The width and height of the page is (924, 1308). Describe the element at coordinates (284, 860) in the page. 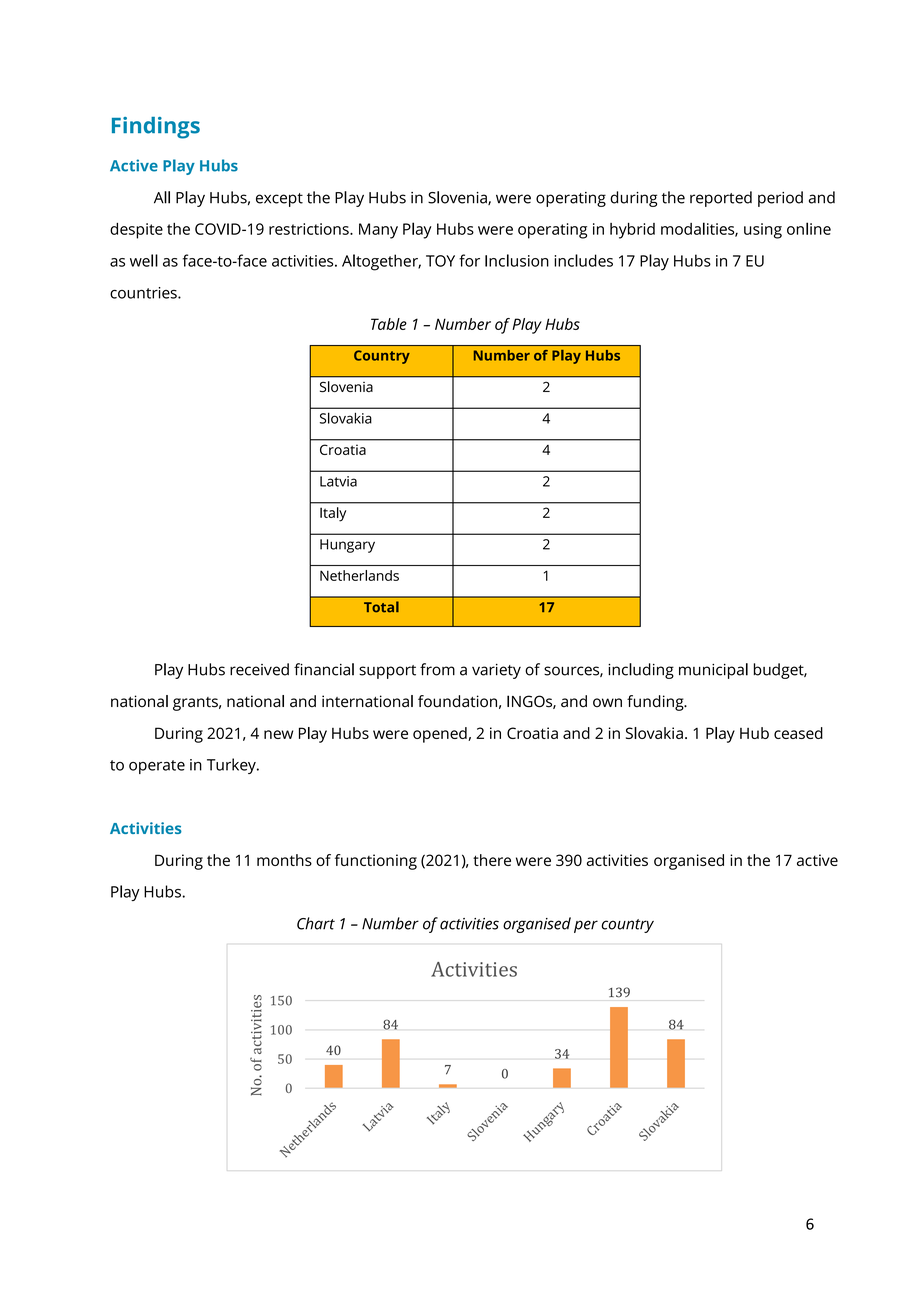

I see `months` at that location.
